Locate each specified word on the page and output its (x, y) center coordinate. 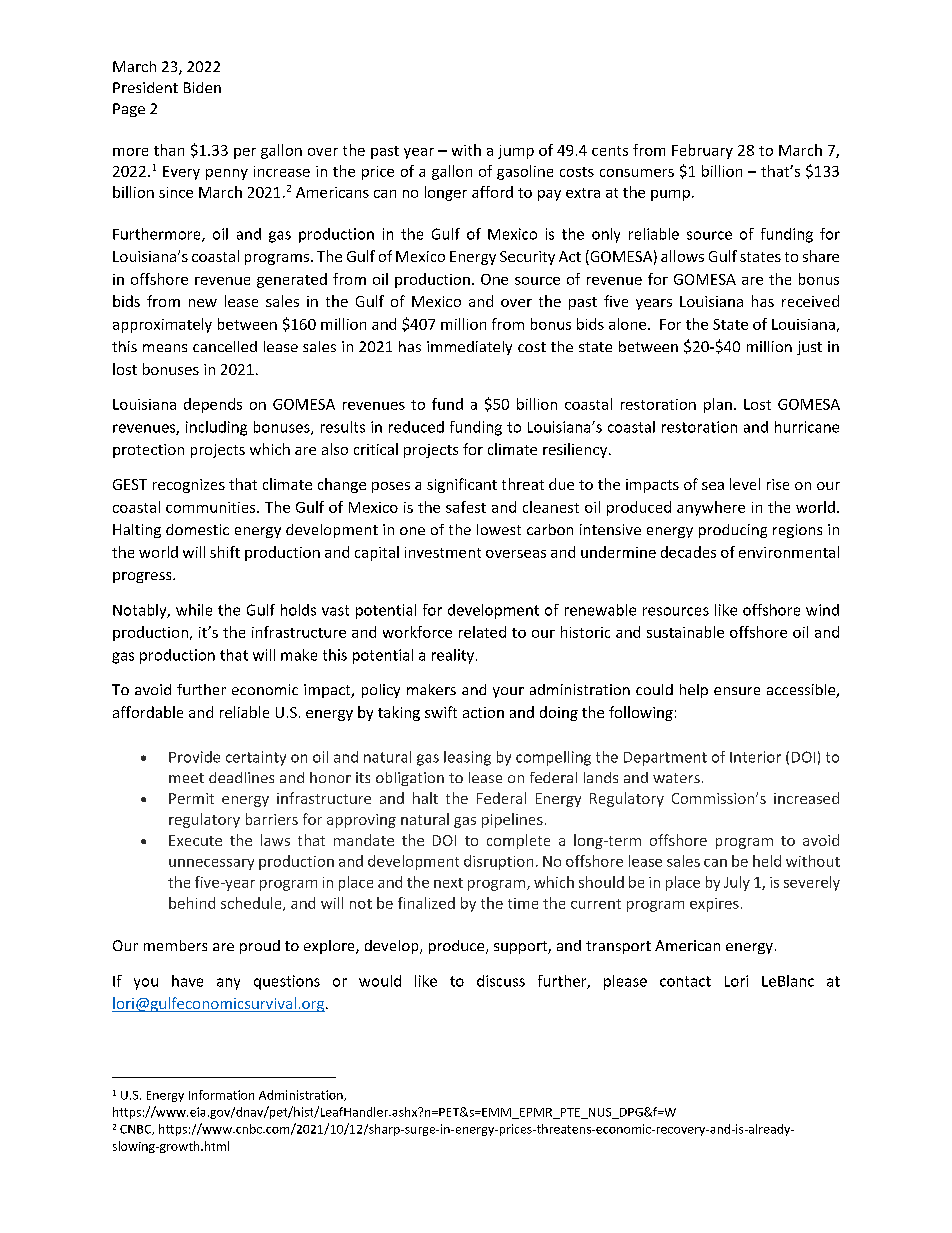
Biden (202, 87)
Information (221, 1095)
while (194, 610)
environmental (789, 552)
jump (516, 152)
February (702, 151)
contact (685, 981)
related (482, 632)
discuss (501, 981)
